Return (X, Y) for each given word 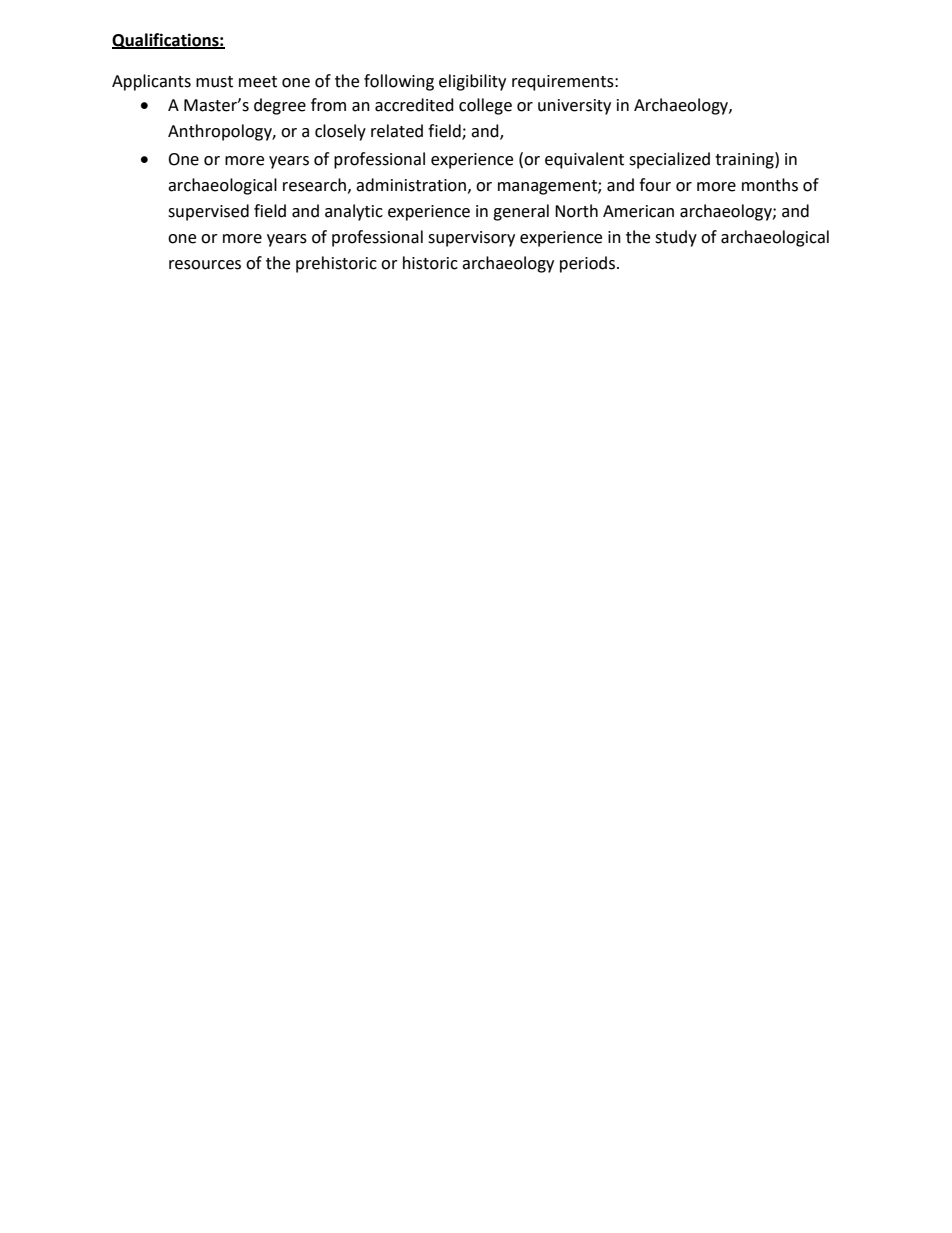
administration (411, 185)
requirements (564, 83)
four (655, 185)
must (214, 82)
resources (205, 265)
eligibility (472, 82)
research (316, 185)
